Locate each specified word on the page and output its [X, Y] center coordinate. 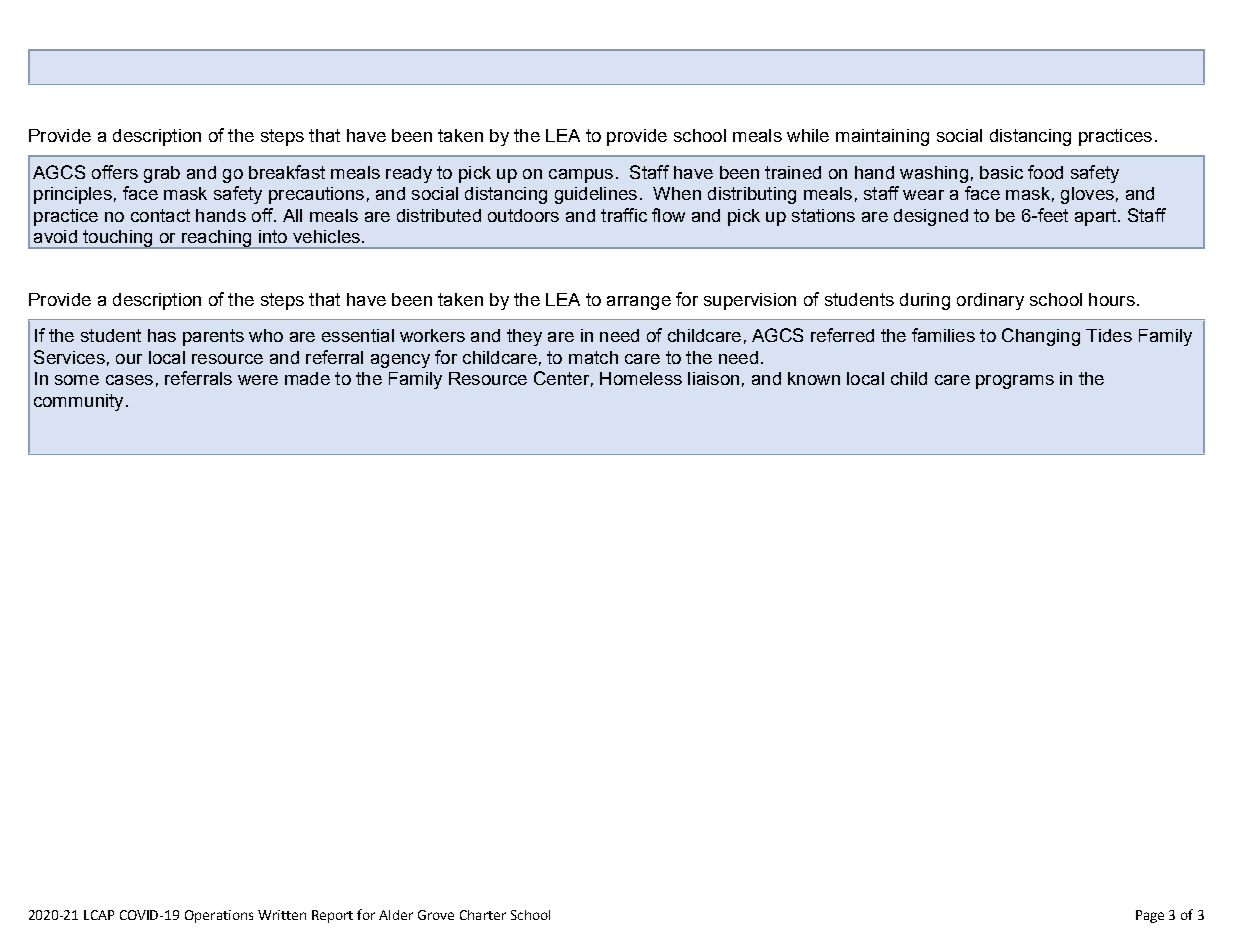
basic [1001, 172]
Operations [219, 916]
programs [1015, 382]
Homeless [641, 378]
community [78, 402]
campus [581, 176]
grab [162, 174]
